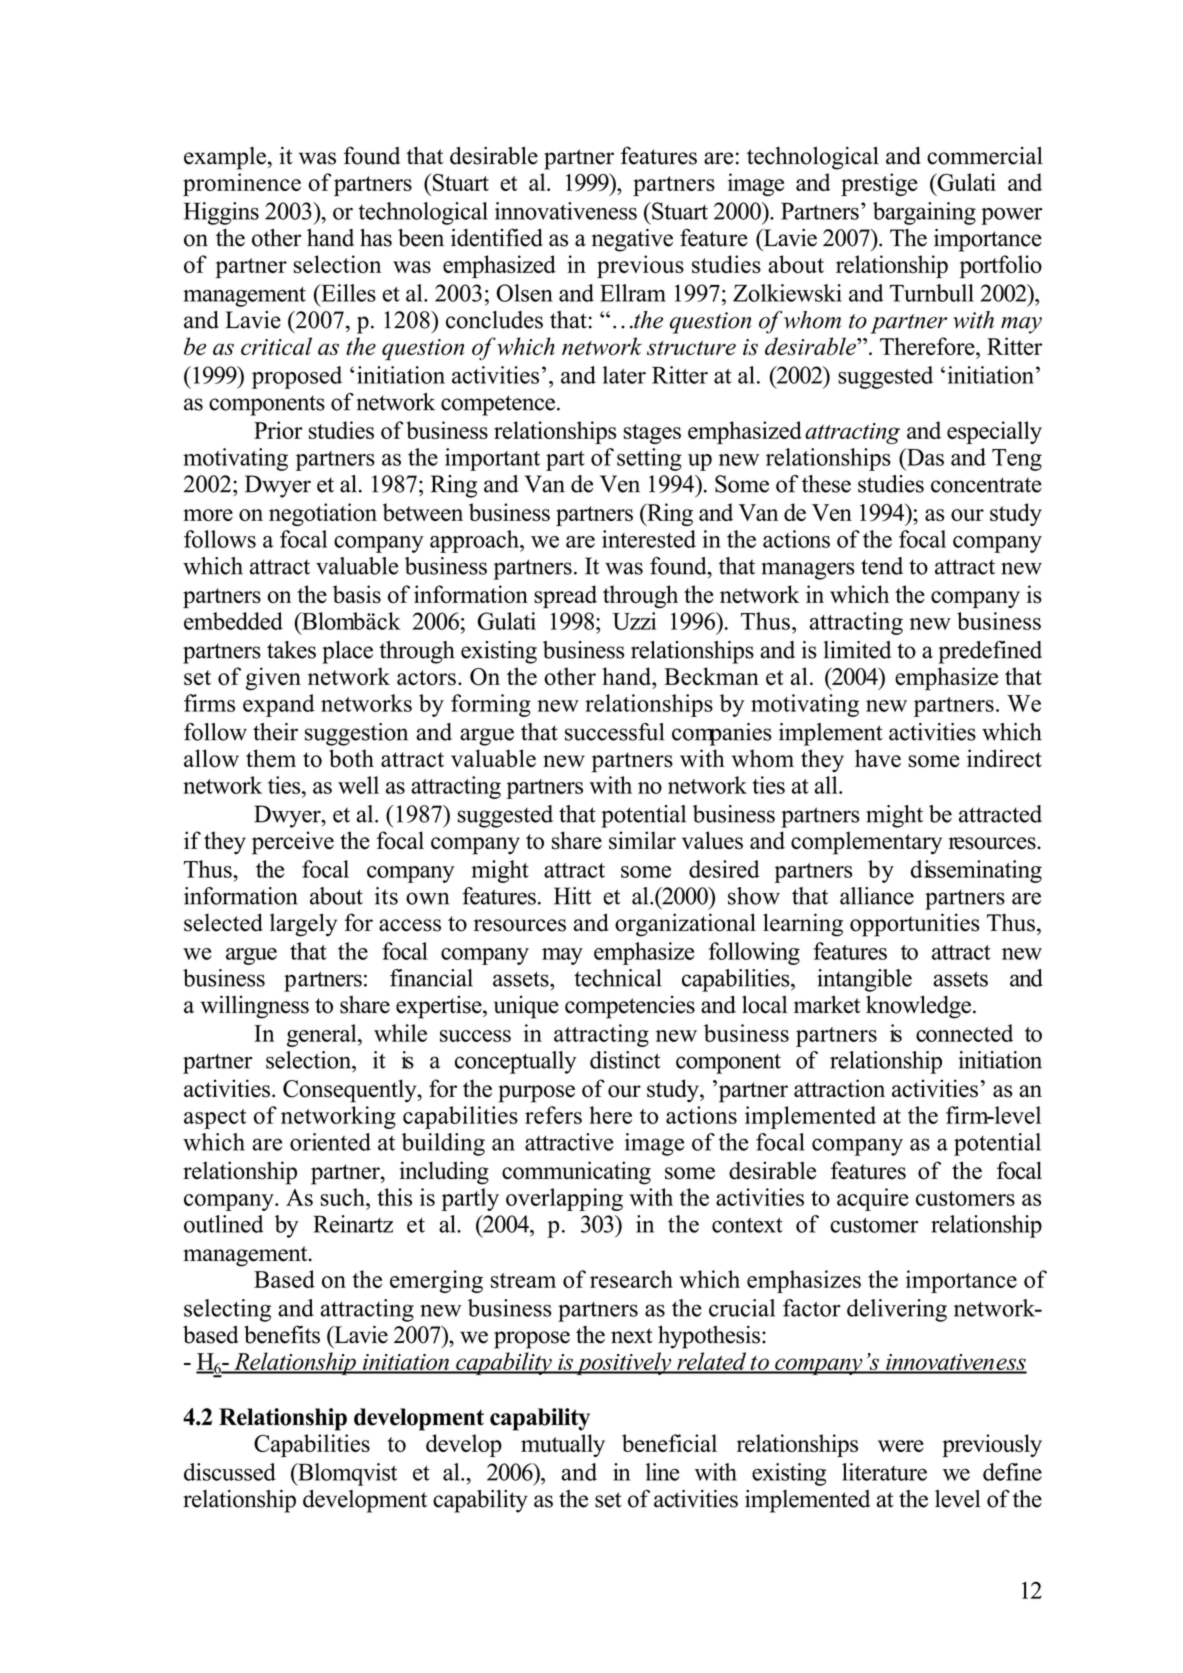 The width and height of the screenshot is (1183, 1673). I want to click on perceive, so click(293, 843).
